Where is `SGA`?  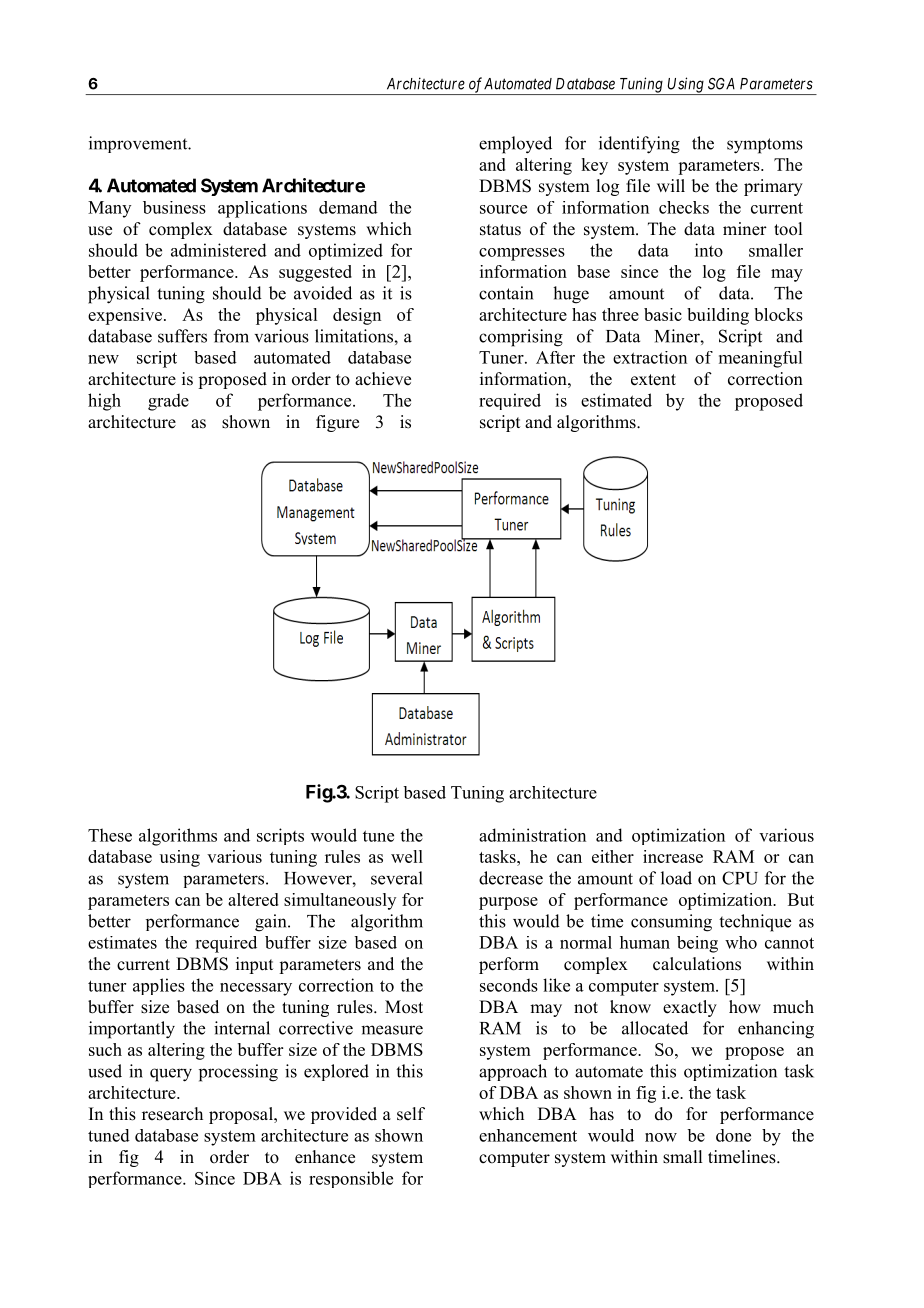
SGA is located at coordinates (721, 84).
